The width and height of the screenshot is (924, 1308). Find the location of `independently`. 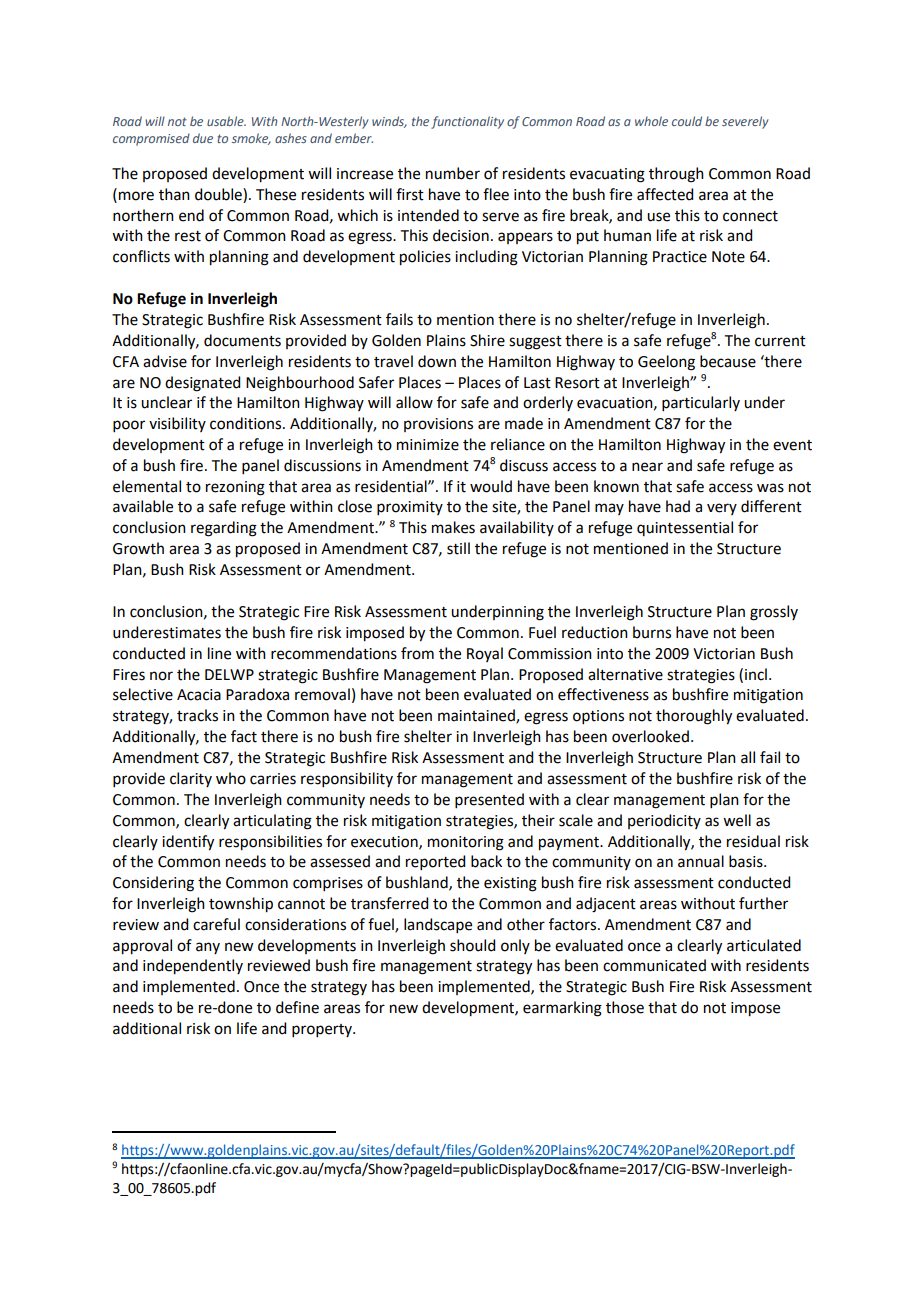

independently is located at coordinates (193, 967).
